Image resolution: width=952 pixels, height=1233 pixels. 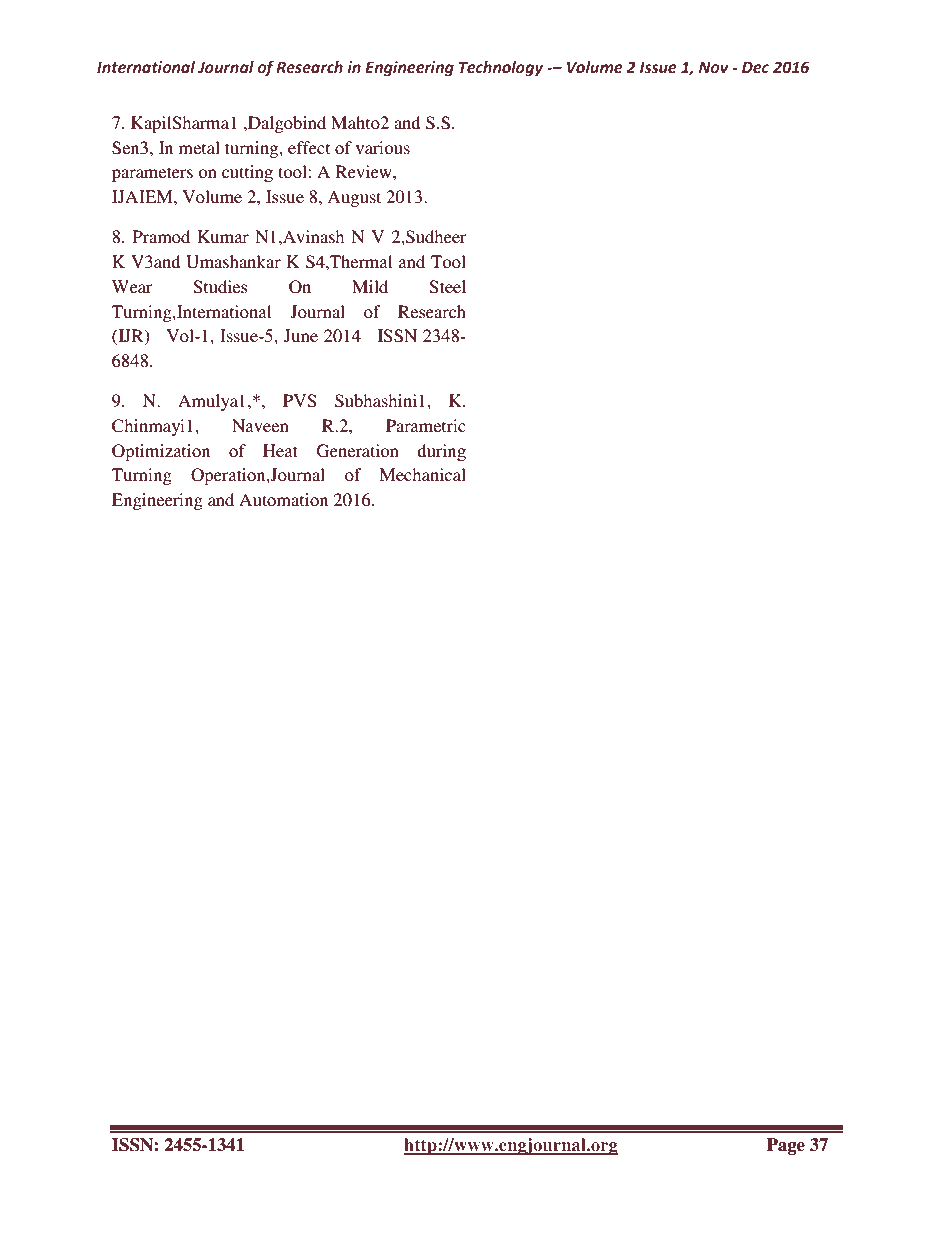 I want to click on Naveen, so click(x=260, y=425).
